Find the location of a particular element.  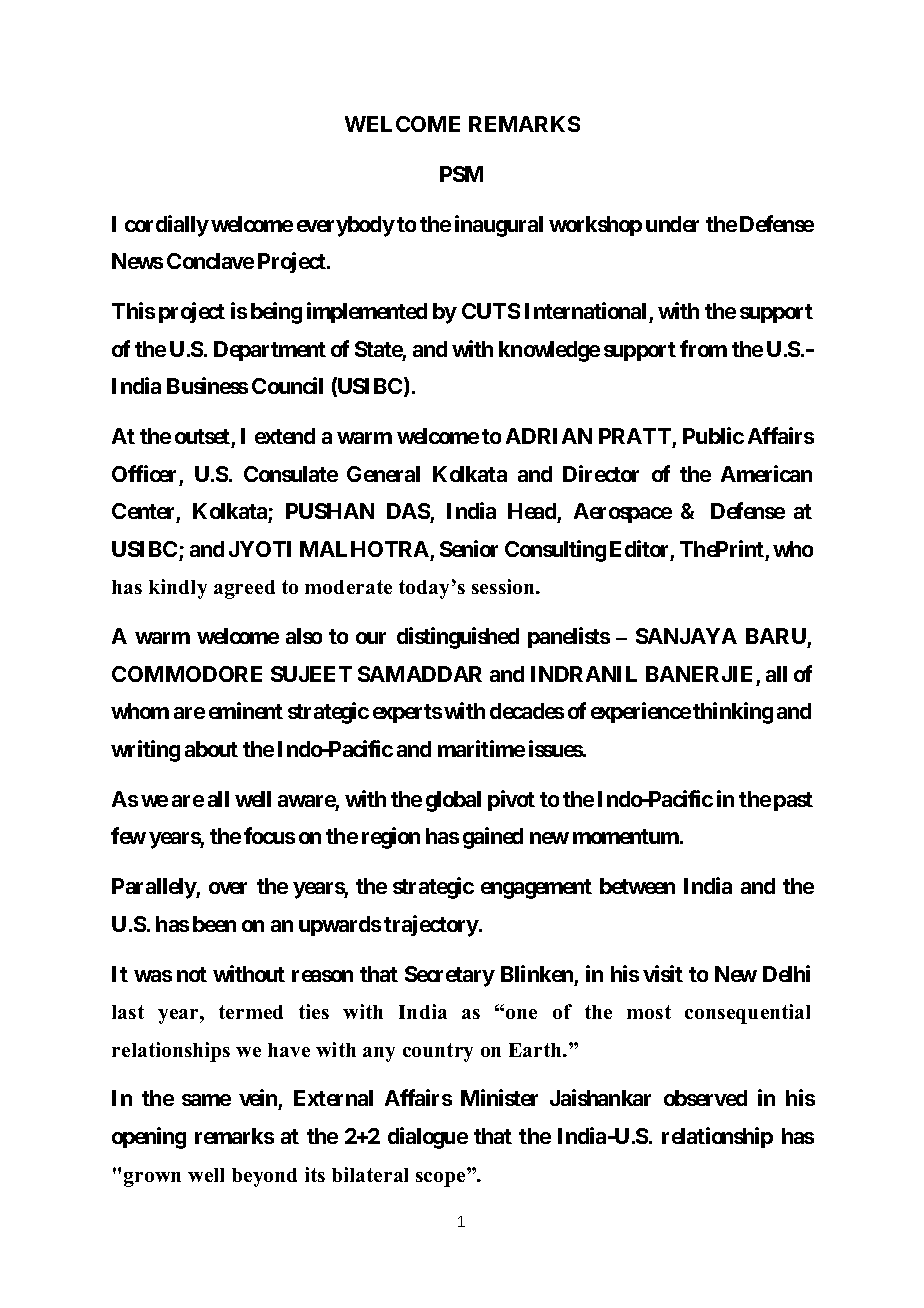

opening is located at coordinates (149, 1138).
